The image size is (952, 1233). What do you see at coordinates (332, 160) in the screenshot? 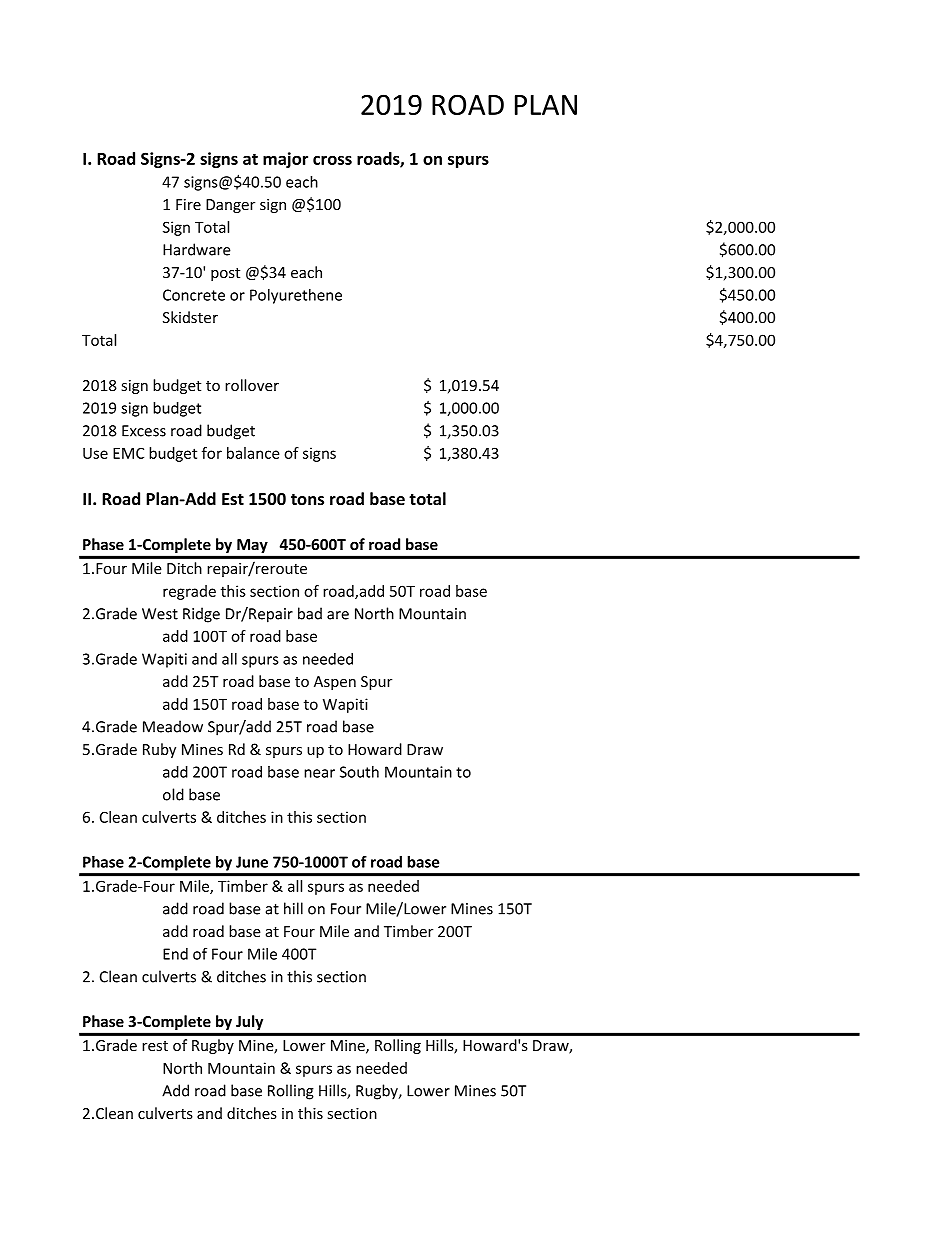
I see `cross` at bounding box center [332, 160].
